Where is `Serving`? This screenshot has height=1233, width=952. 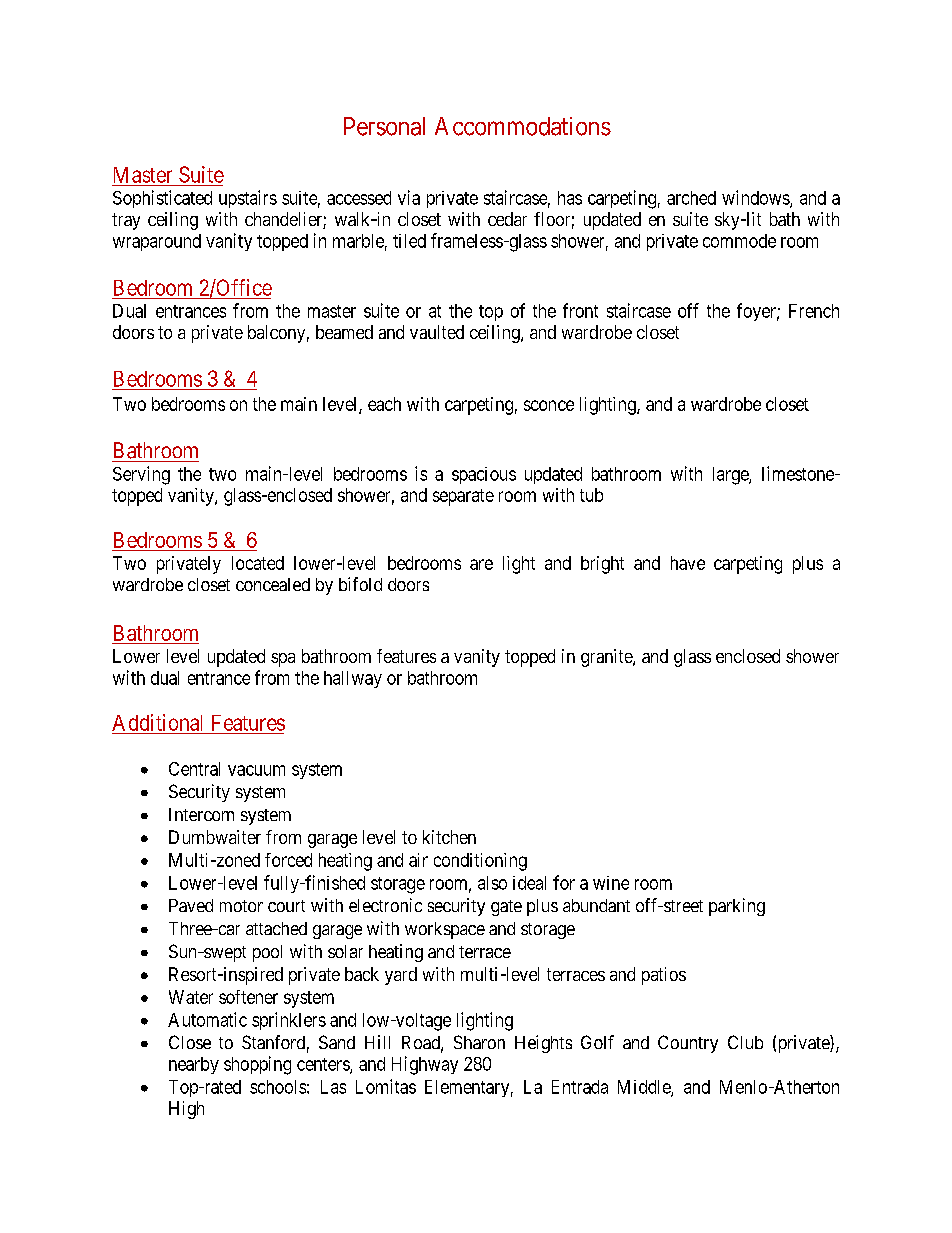
Serving is located at coordinates (141, 475).
